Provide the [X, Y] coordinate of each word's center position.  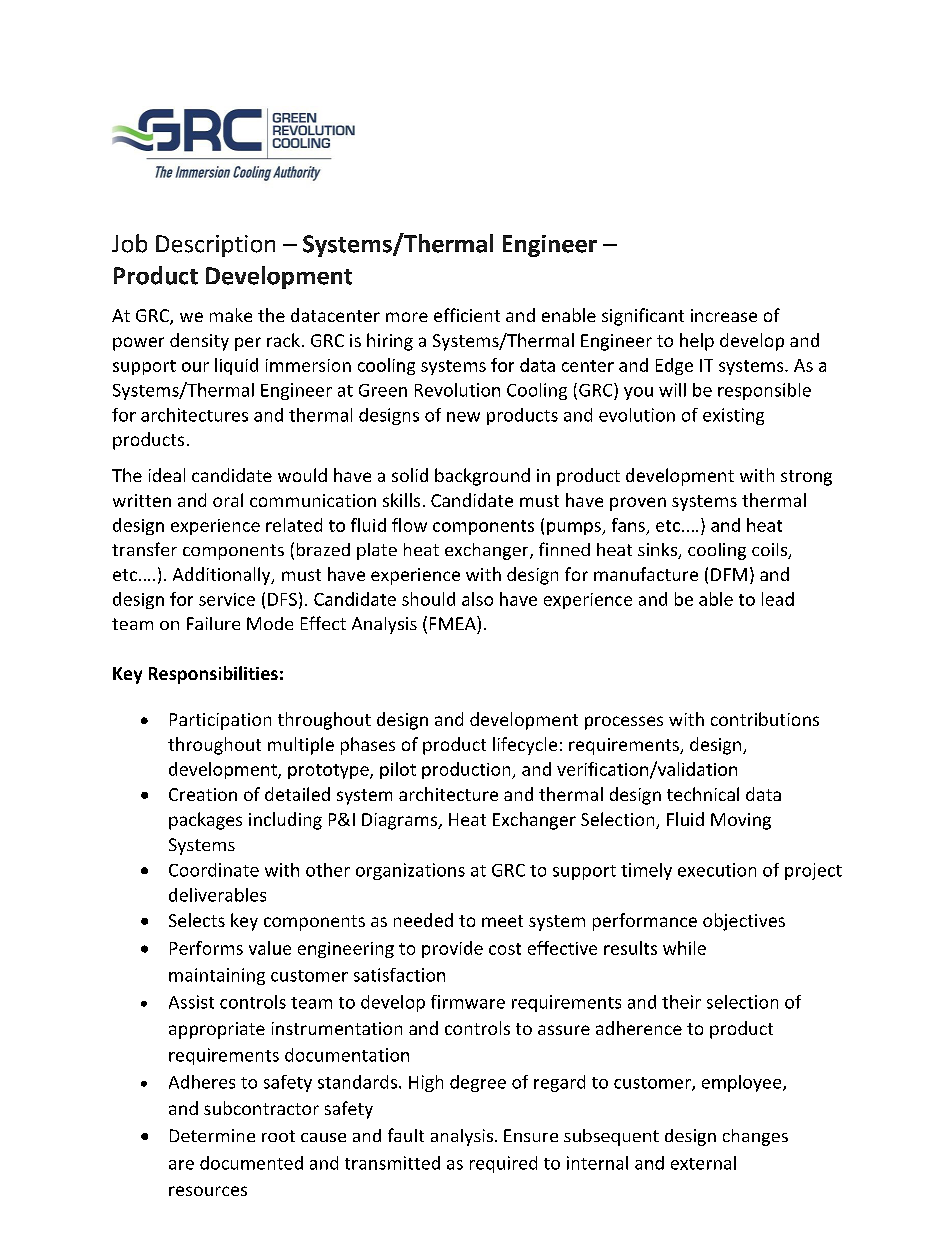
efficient [467, 315]
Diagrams [401, 821]
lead [778, 599]
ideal [167, 475]
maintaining [217, 976]
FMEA [454, 623]
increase [724, 315]
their [681, 1002]
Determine [212, 1135]
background [482, 477]
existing [733, 416]
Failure [213, 623]
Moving [741, 821]
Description [215, 246]
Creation [203, 794]
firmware [468, 1002]
